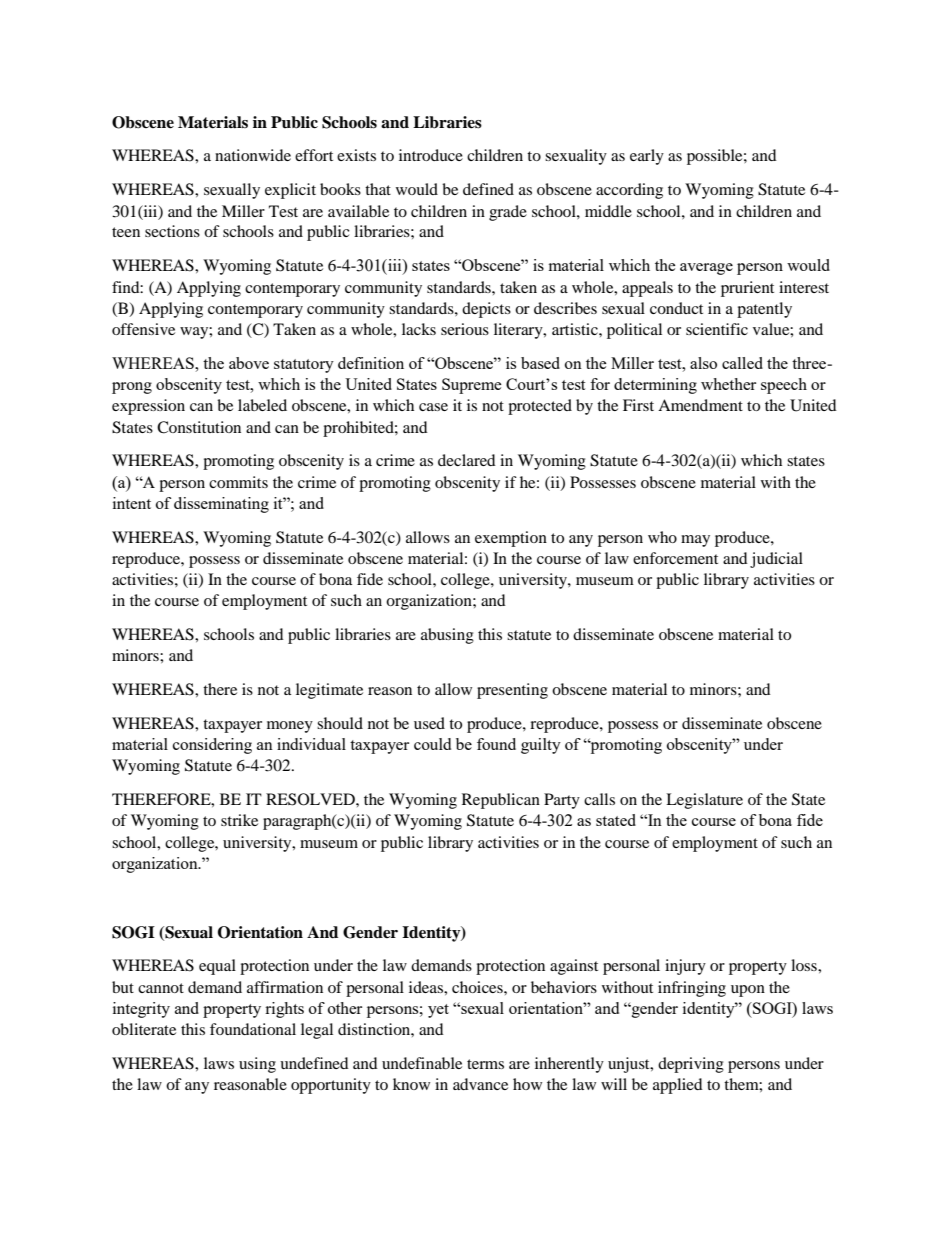 The width and height of the screenshot is (952, 1233). Describe the element at coordinates (704, 801) in the screenshot. I see `Legislature` at that location.
